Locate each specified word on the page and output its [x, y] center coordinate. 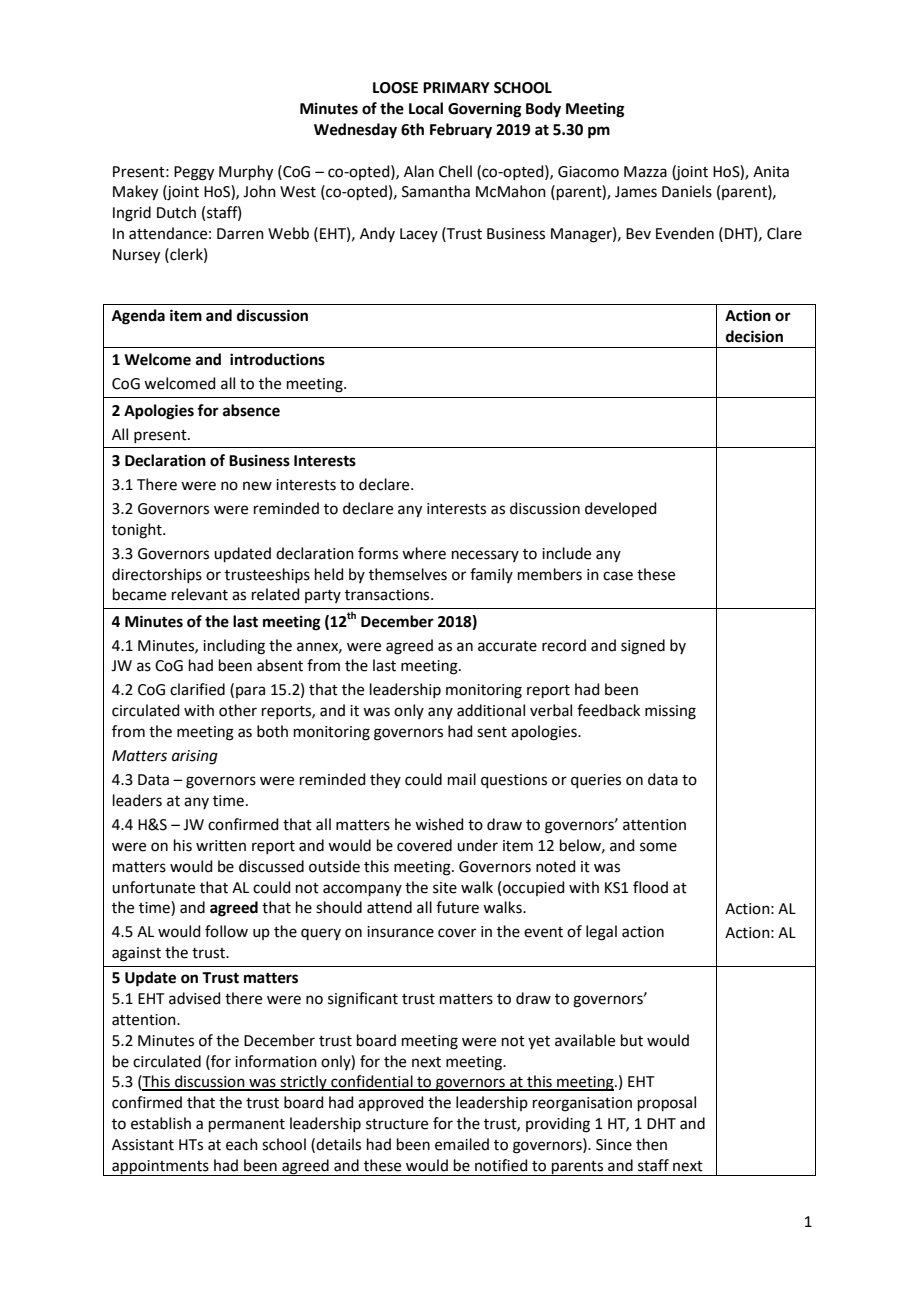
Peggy [194, 173]
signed [643, 647]
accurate [507, 646]
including [234, 647]
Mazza [645, 172]
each [242, 1144]
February [461, 131]
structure [397, 1124]
